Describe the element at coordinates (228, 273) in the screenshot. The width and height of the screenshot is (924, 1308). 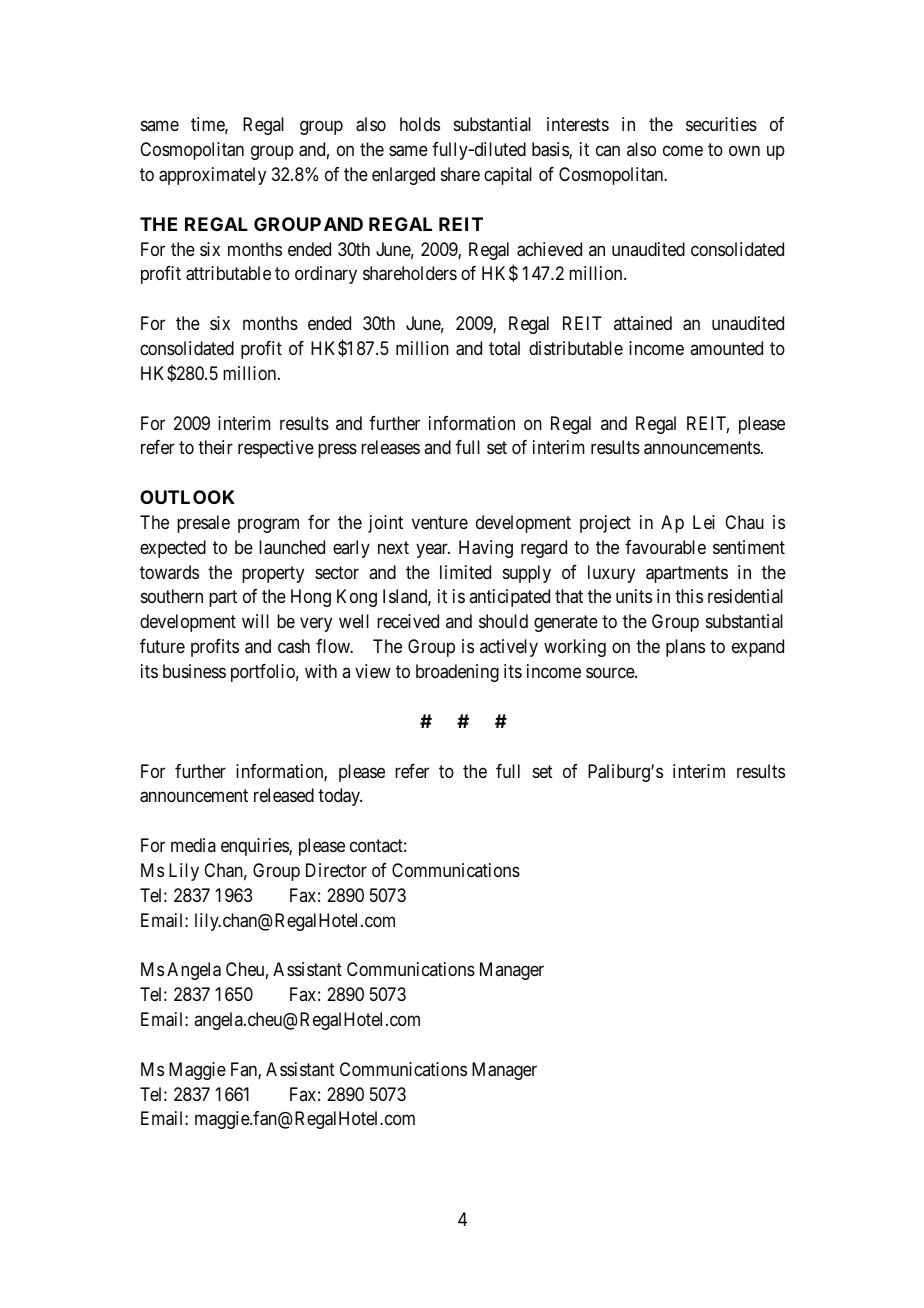
I see `attributable` at that location.
